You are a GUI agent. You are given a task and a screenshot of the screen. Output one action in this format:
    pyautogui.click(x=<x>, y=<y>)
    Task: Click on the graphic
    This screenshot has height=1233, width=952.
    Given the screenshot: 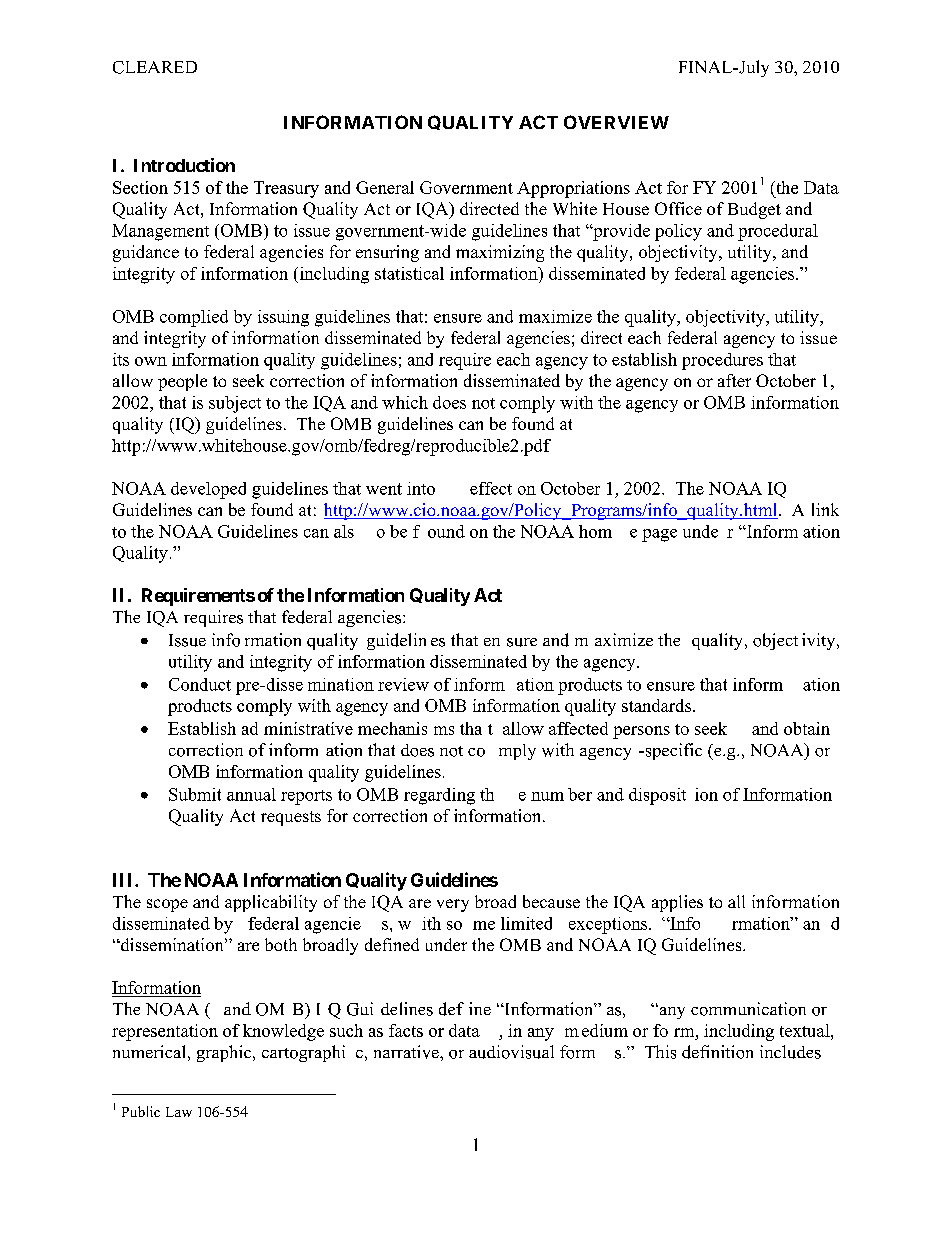 What is the action you would take?
    pyautogui.click(x=225, y=1053)
